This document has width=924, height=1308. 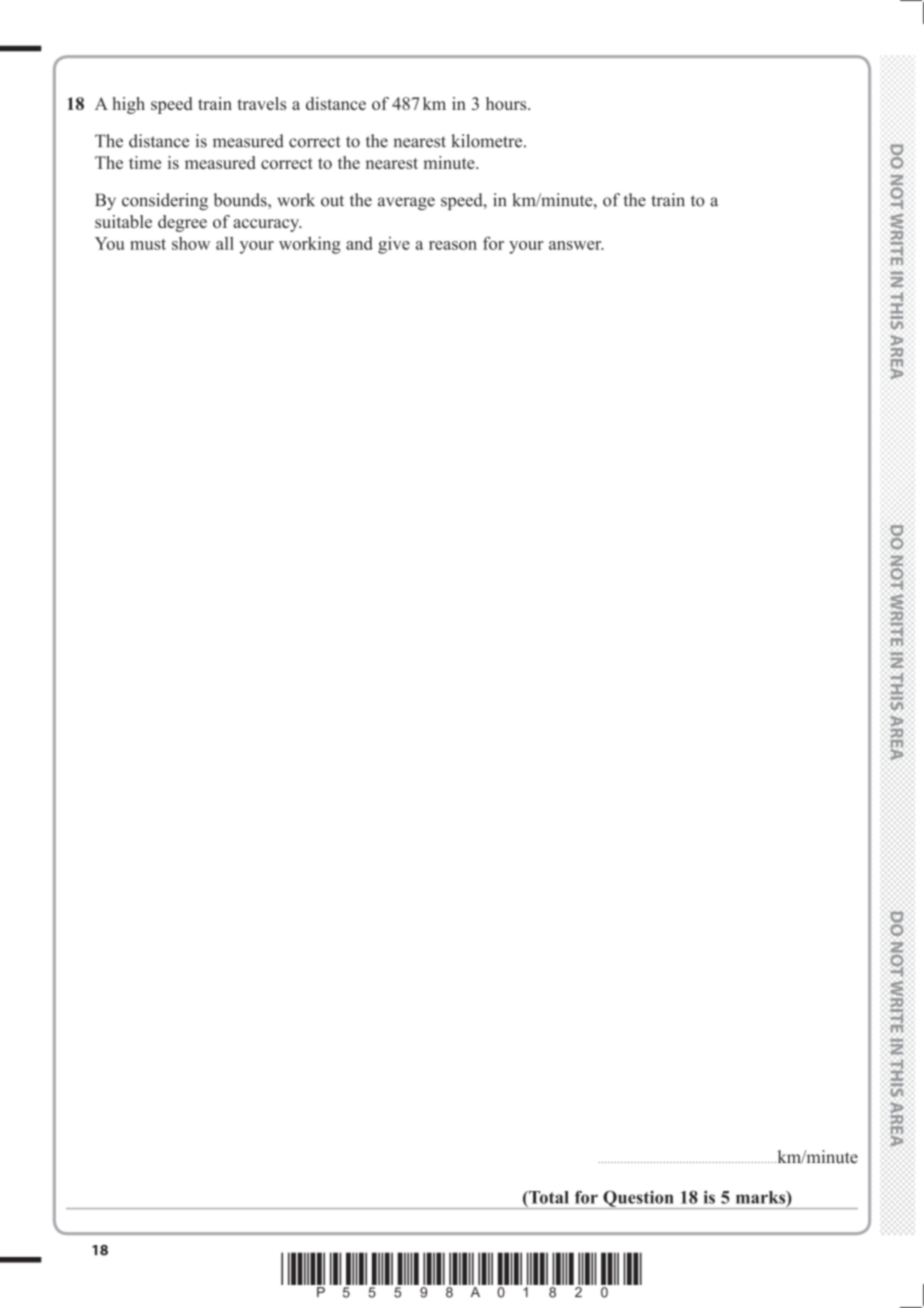 What do you see at coordinates (145, 162) in the document?
I see `time` at bounding box center [145, 162].
